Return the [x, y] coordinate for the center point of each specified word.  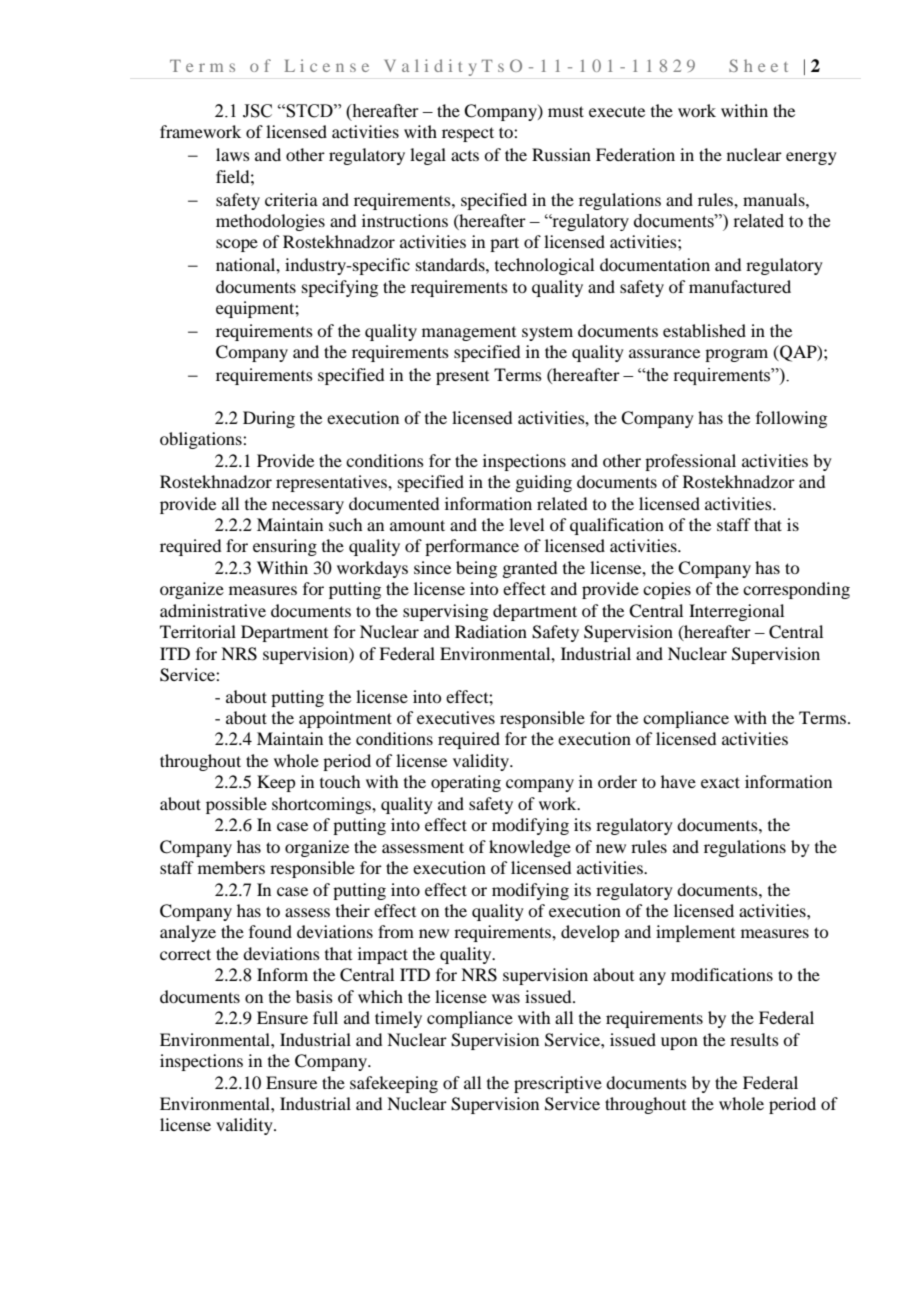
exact [720, 782]
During [269, 419]
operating [466, 783]
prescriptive [558, 1084]
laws [233, 154]
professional [690, 462]
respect [468, 134]
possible [236, 805]
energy [811, 158]
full [325, 1017]
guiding [543, 483]
